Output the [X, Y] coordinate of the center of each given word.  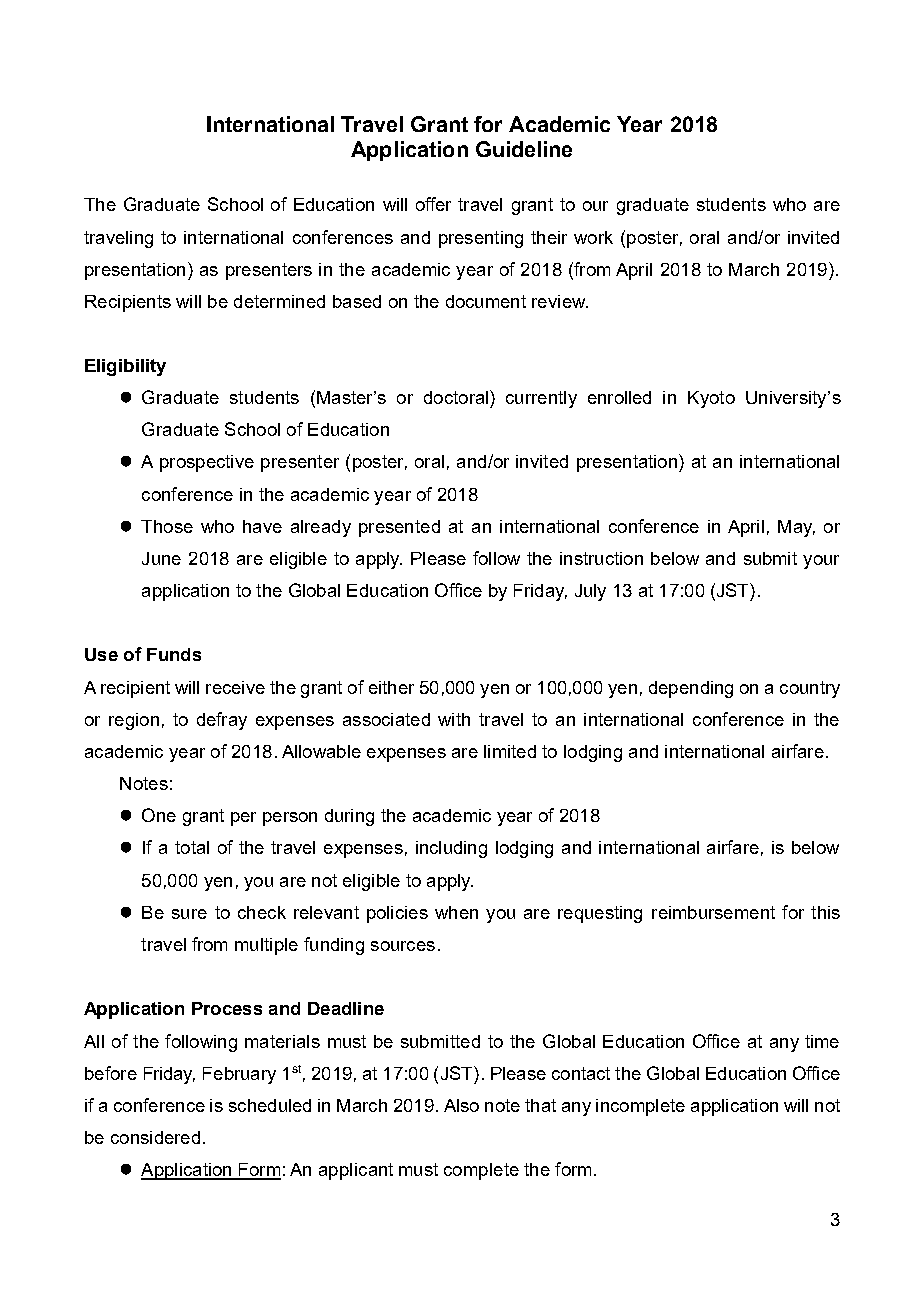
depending [691, 689]
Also [461, 1105]
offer [433, 204]
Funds [174, 654]
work [593, 237]
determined [279, 301]
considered [155, 1137]
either [391, 687]
